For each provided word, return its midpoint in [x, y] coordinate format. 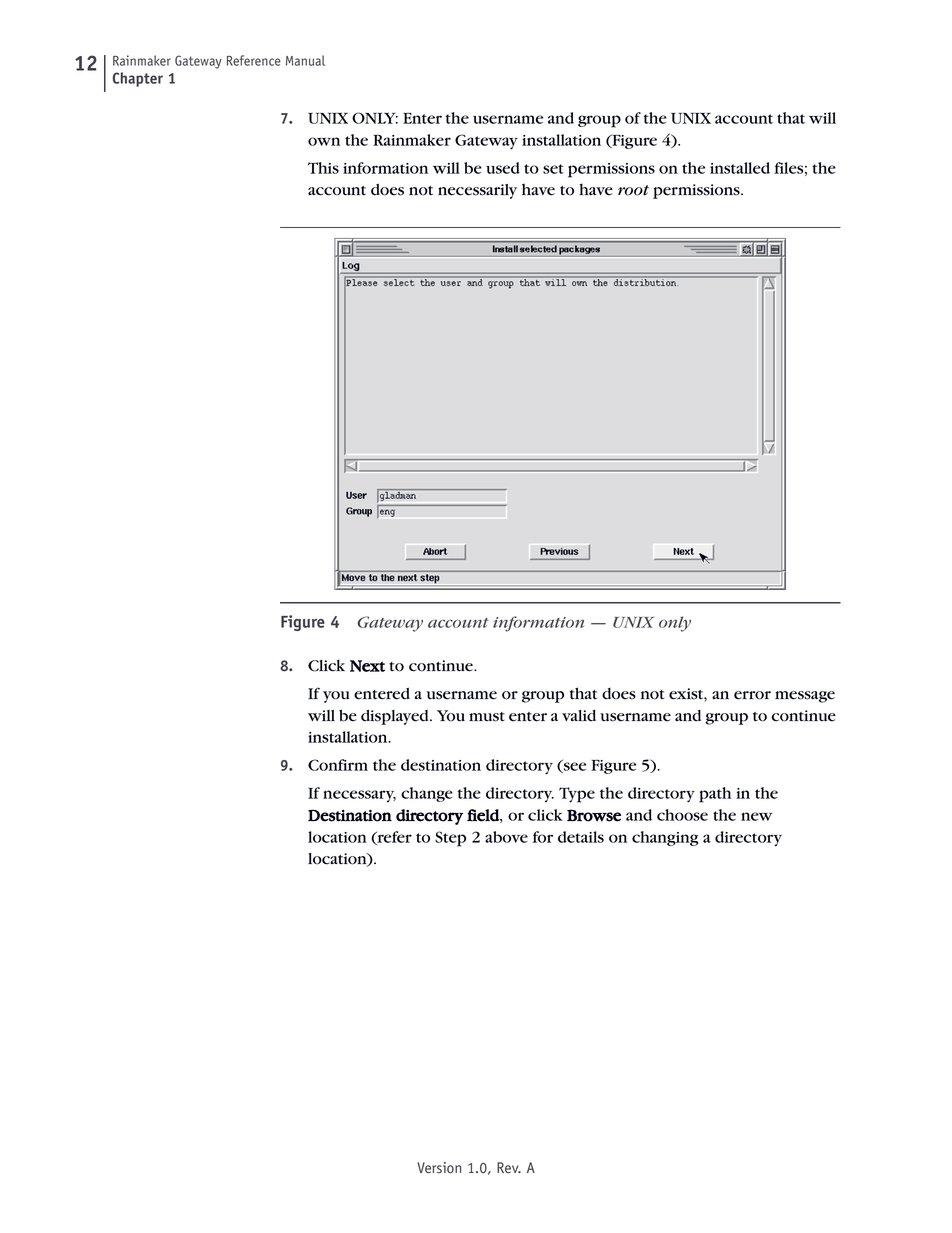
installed [740, 168]
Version [439, 1168]
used [503, 168]
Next [367, 666]
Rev [509, 1168]
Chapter [138, 79]
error [752, 695]
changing [665, 838]
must [487, 717]
